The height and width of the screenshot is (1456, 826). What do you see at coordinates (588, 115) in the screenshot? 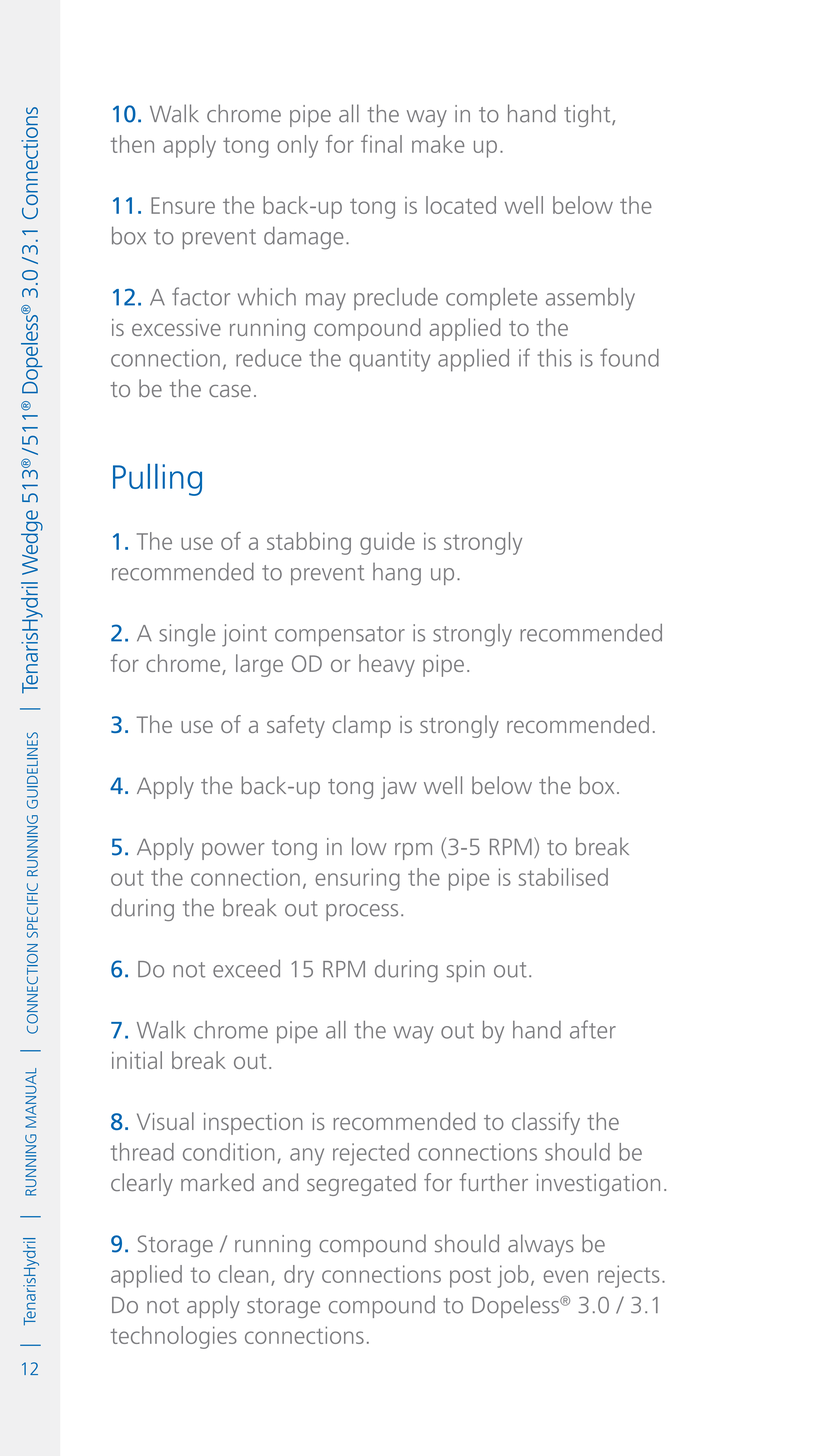
I see `tight` at bounding box center [588, 115].
